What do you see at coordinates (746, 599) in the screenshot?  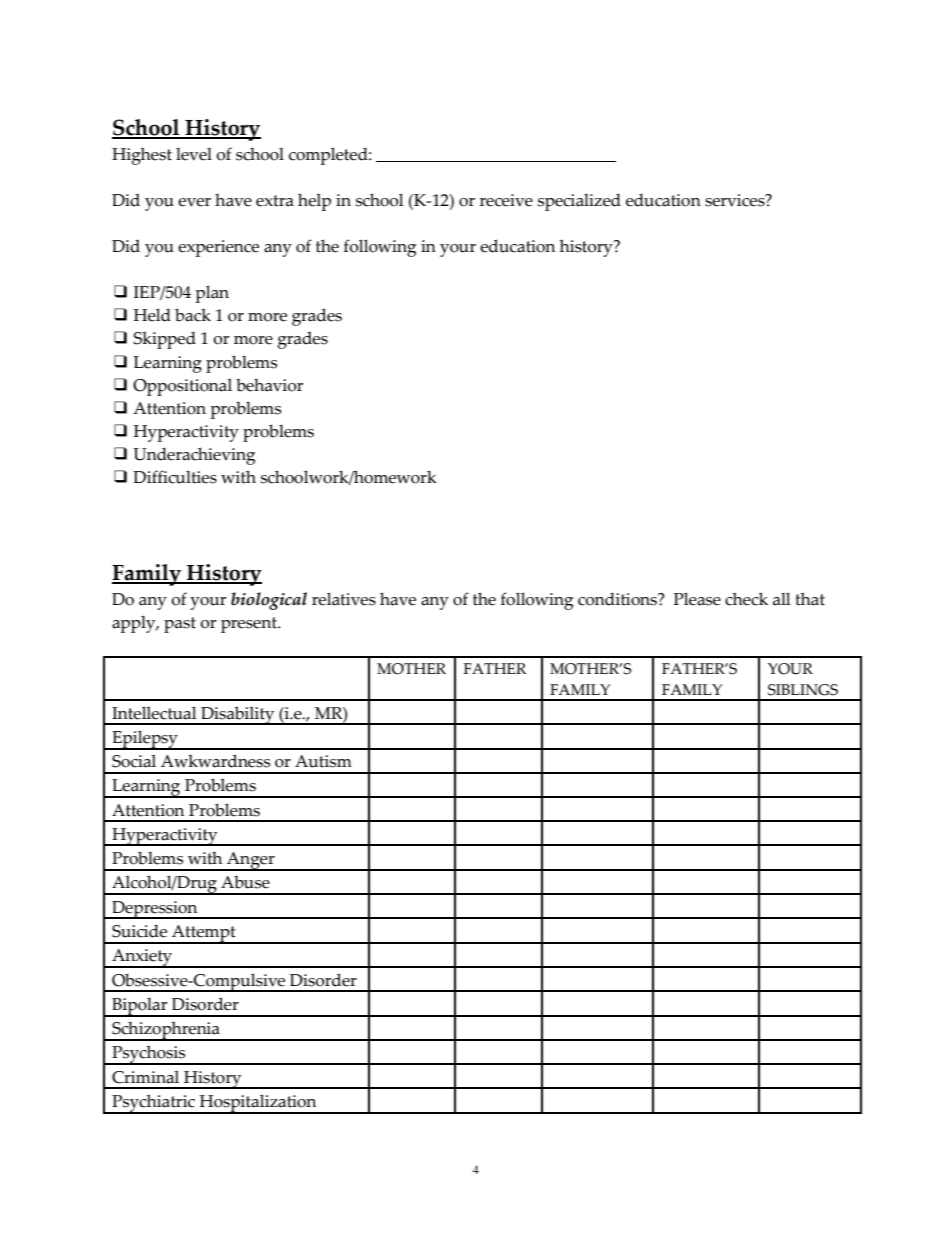 I see `check` at bounding box center [746, 599].
